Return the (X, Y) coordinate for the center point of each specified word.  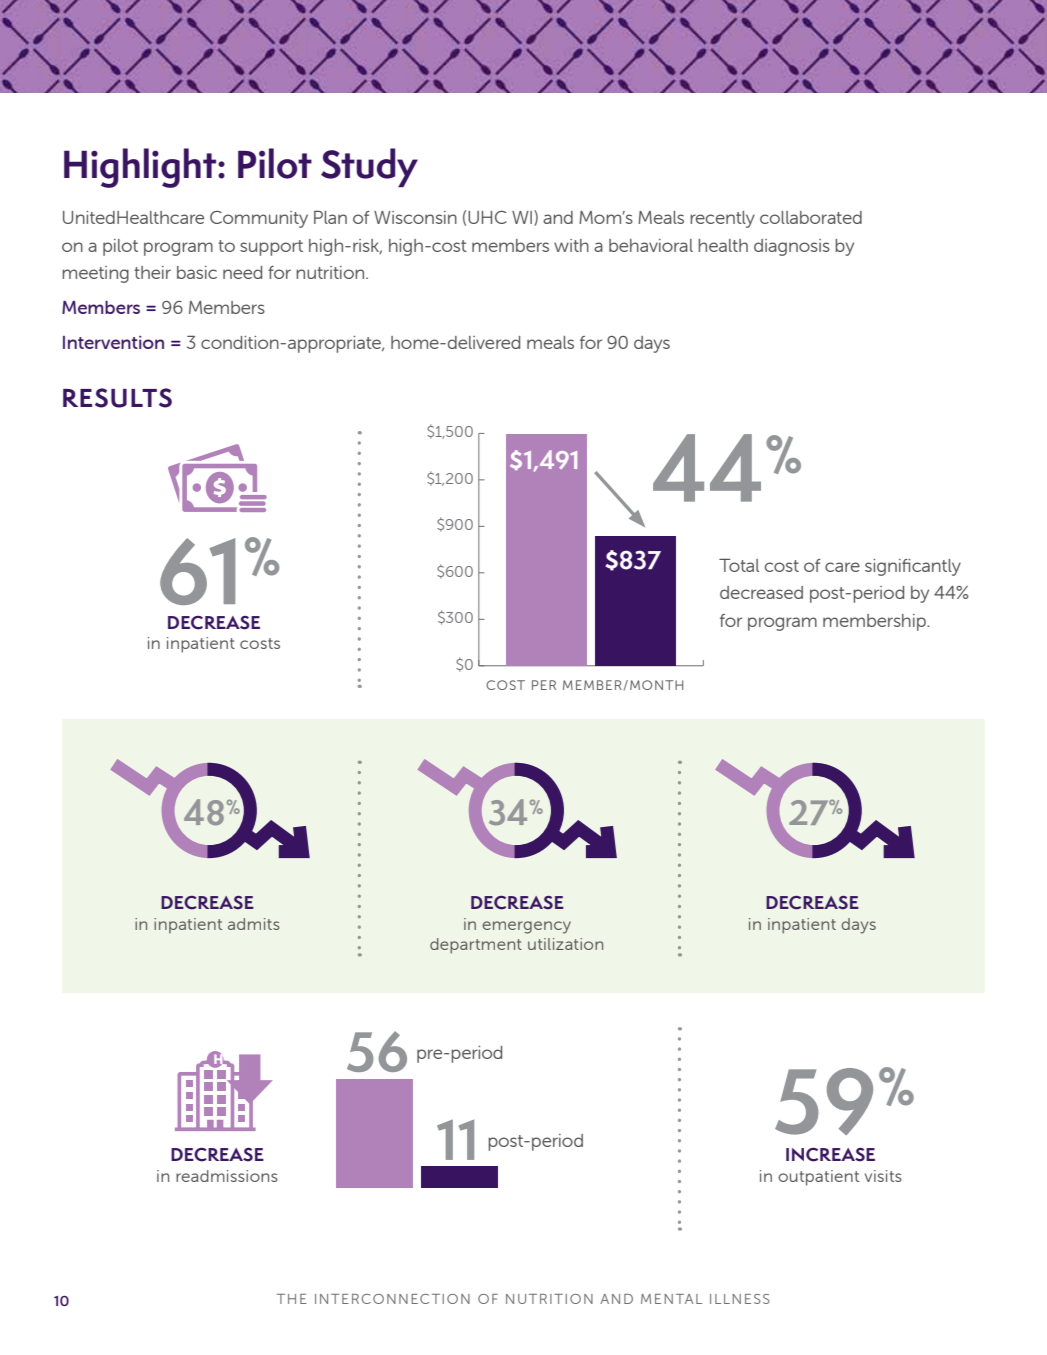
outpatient (818, 1178)
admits (254, 924)
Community (259, 219)
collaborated (811, 217)
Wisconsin (415, 217)
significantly (913, 567)
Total (739, 565)
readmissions (227, 1176)
